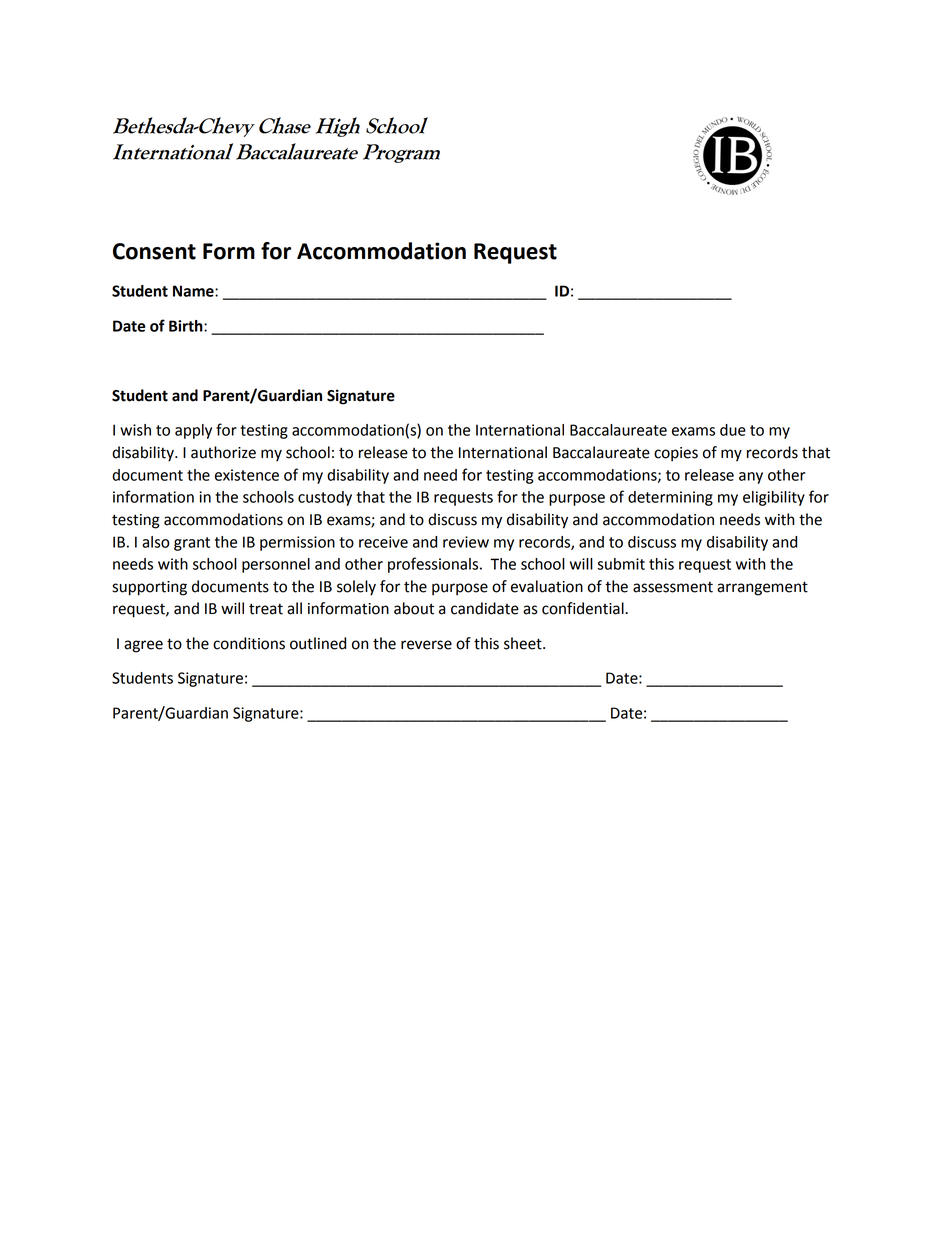 This page has width=952, height=1233. Describe the element at coordinates (584, 608) in the page. I see `confidential` at that location.
